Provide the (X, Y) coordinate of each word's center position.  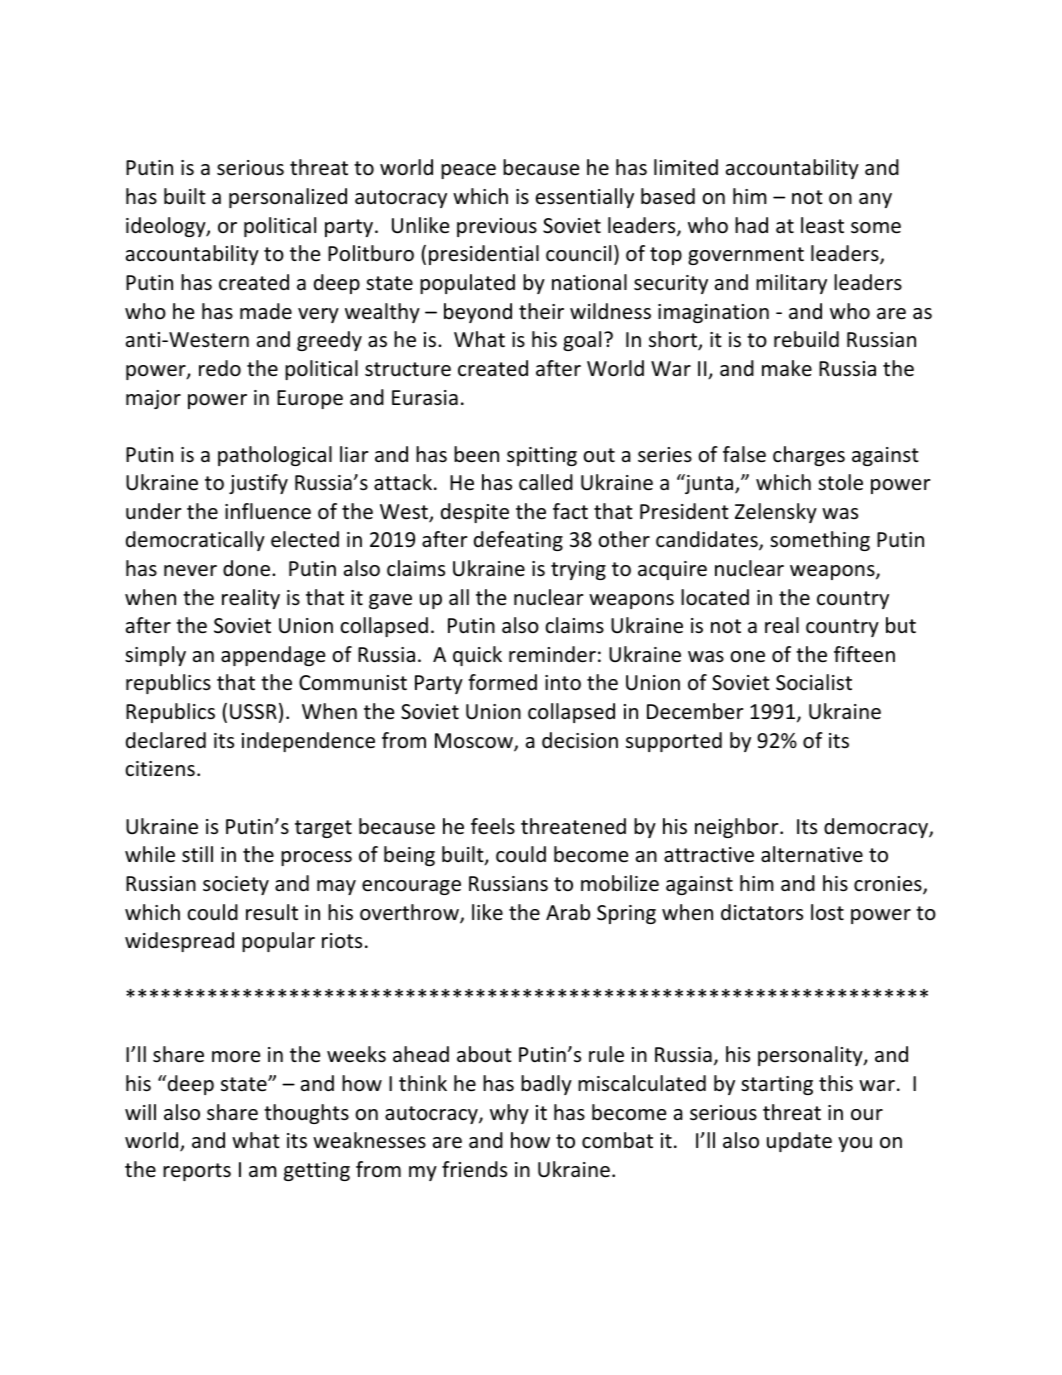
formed (502, 682)
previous (497, 227)
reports (197, 1172)
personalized (288, 198)
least (822, 225)
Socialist (814, 682)
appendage (273, 656)
